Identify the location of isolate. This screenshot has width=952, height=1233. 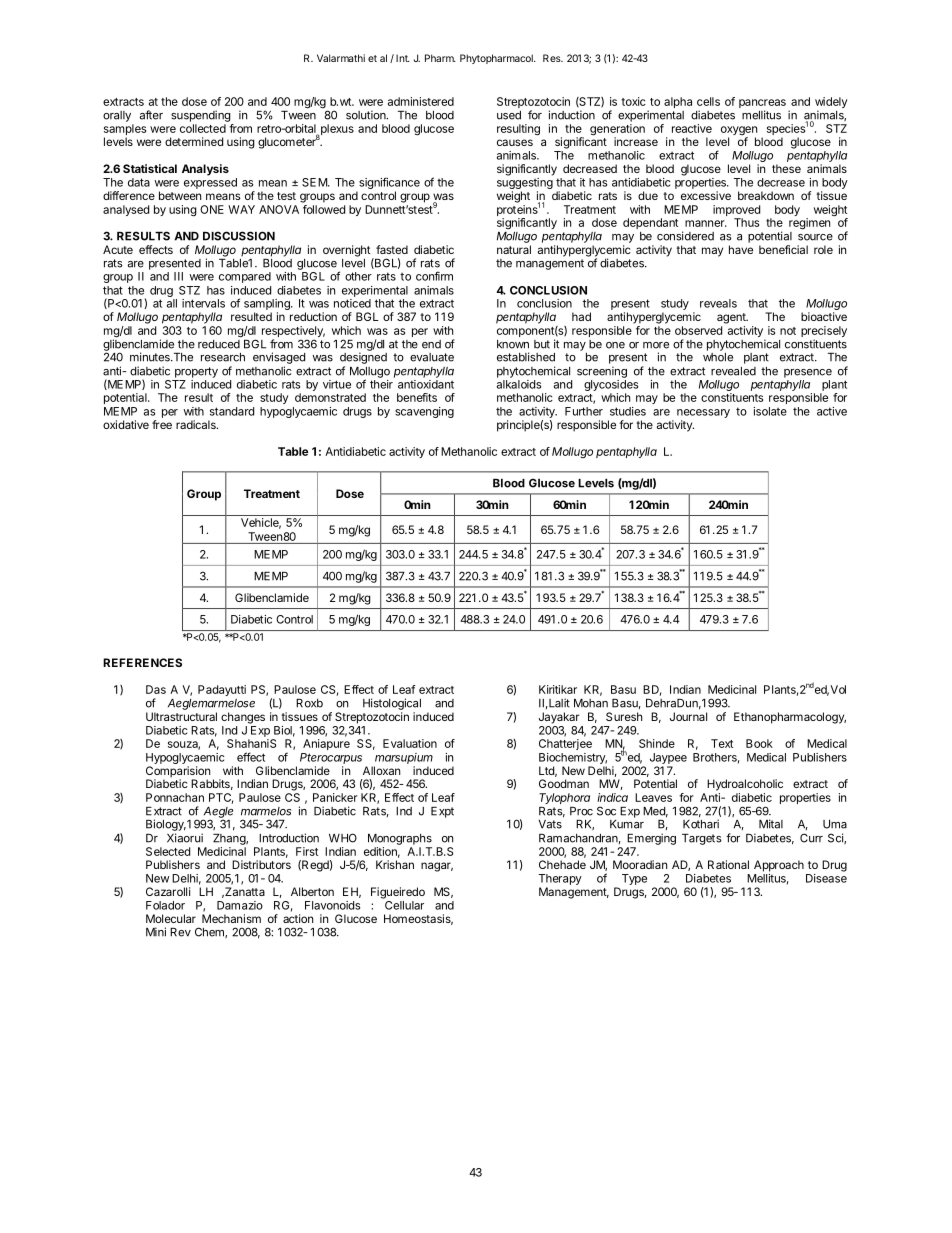
(770, 411).
